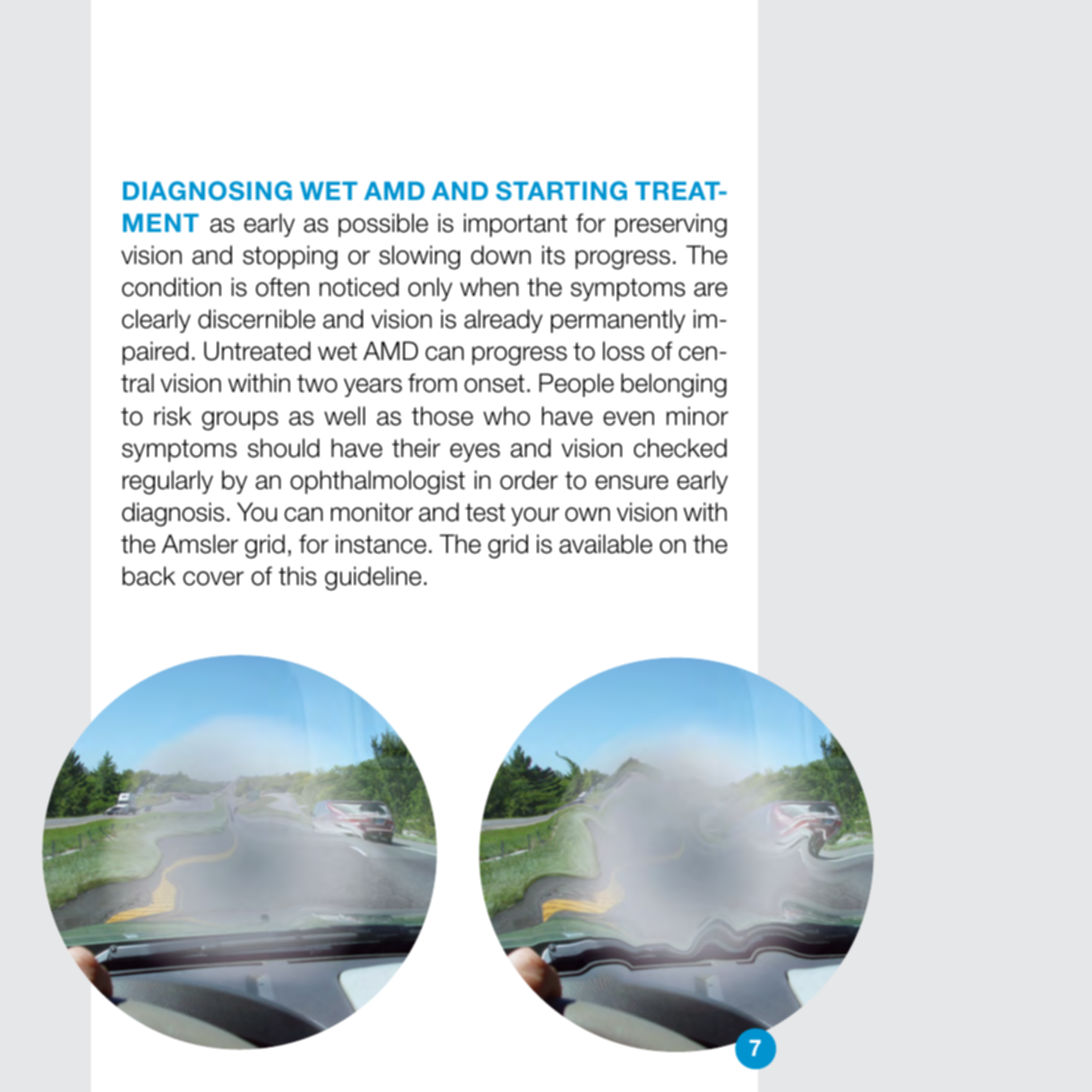 This image has width=1092, height=1092. I want to click on preserving, so click(671, 225).
